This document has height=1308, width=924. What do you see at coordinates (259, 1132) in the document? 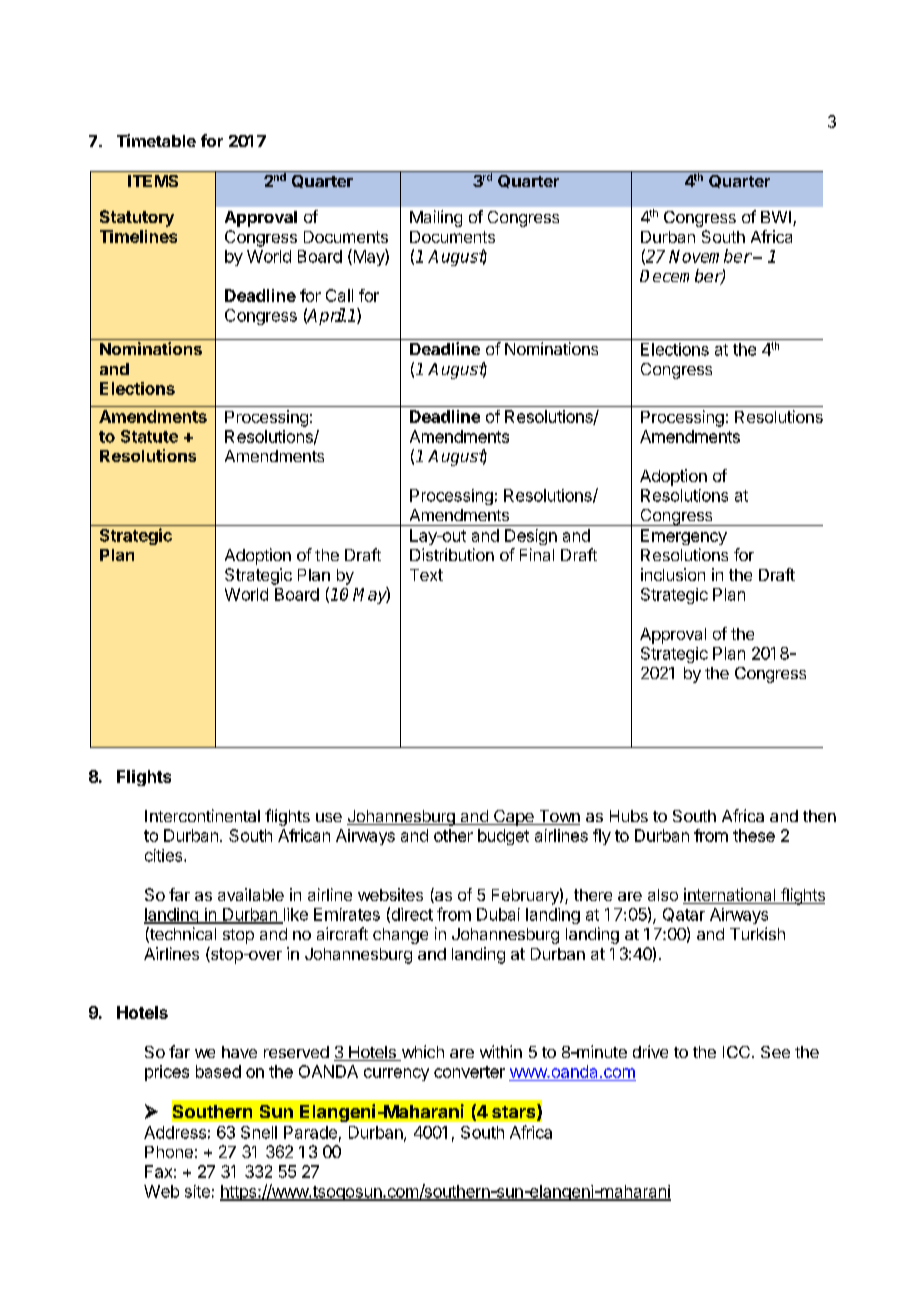
I see `Snell` at bounding box center [259, 1132].
